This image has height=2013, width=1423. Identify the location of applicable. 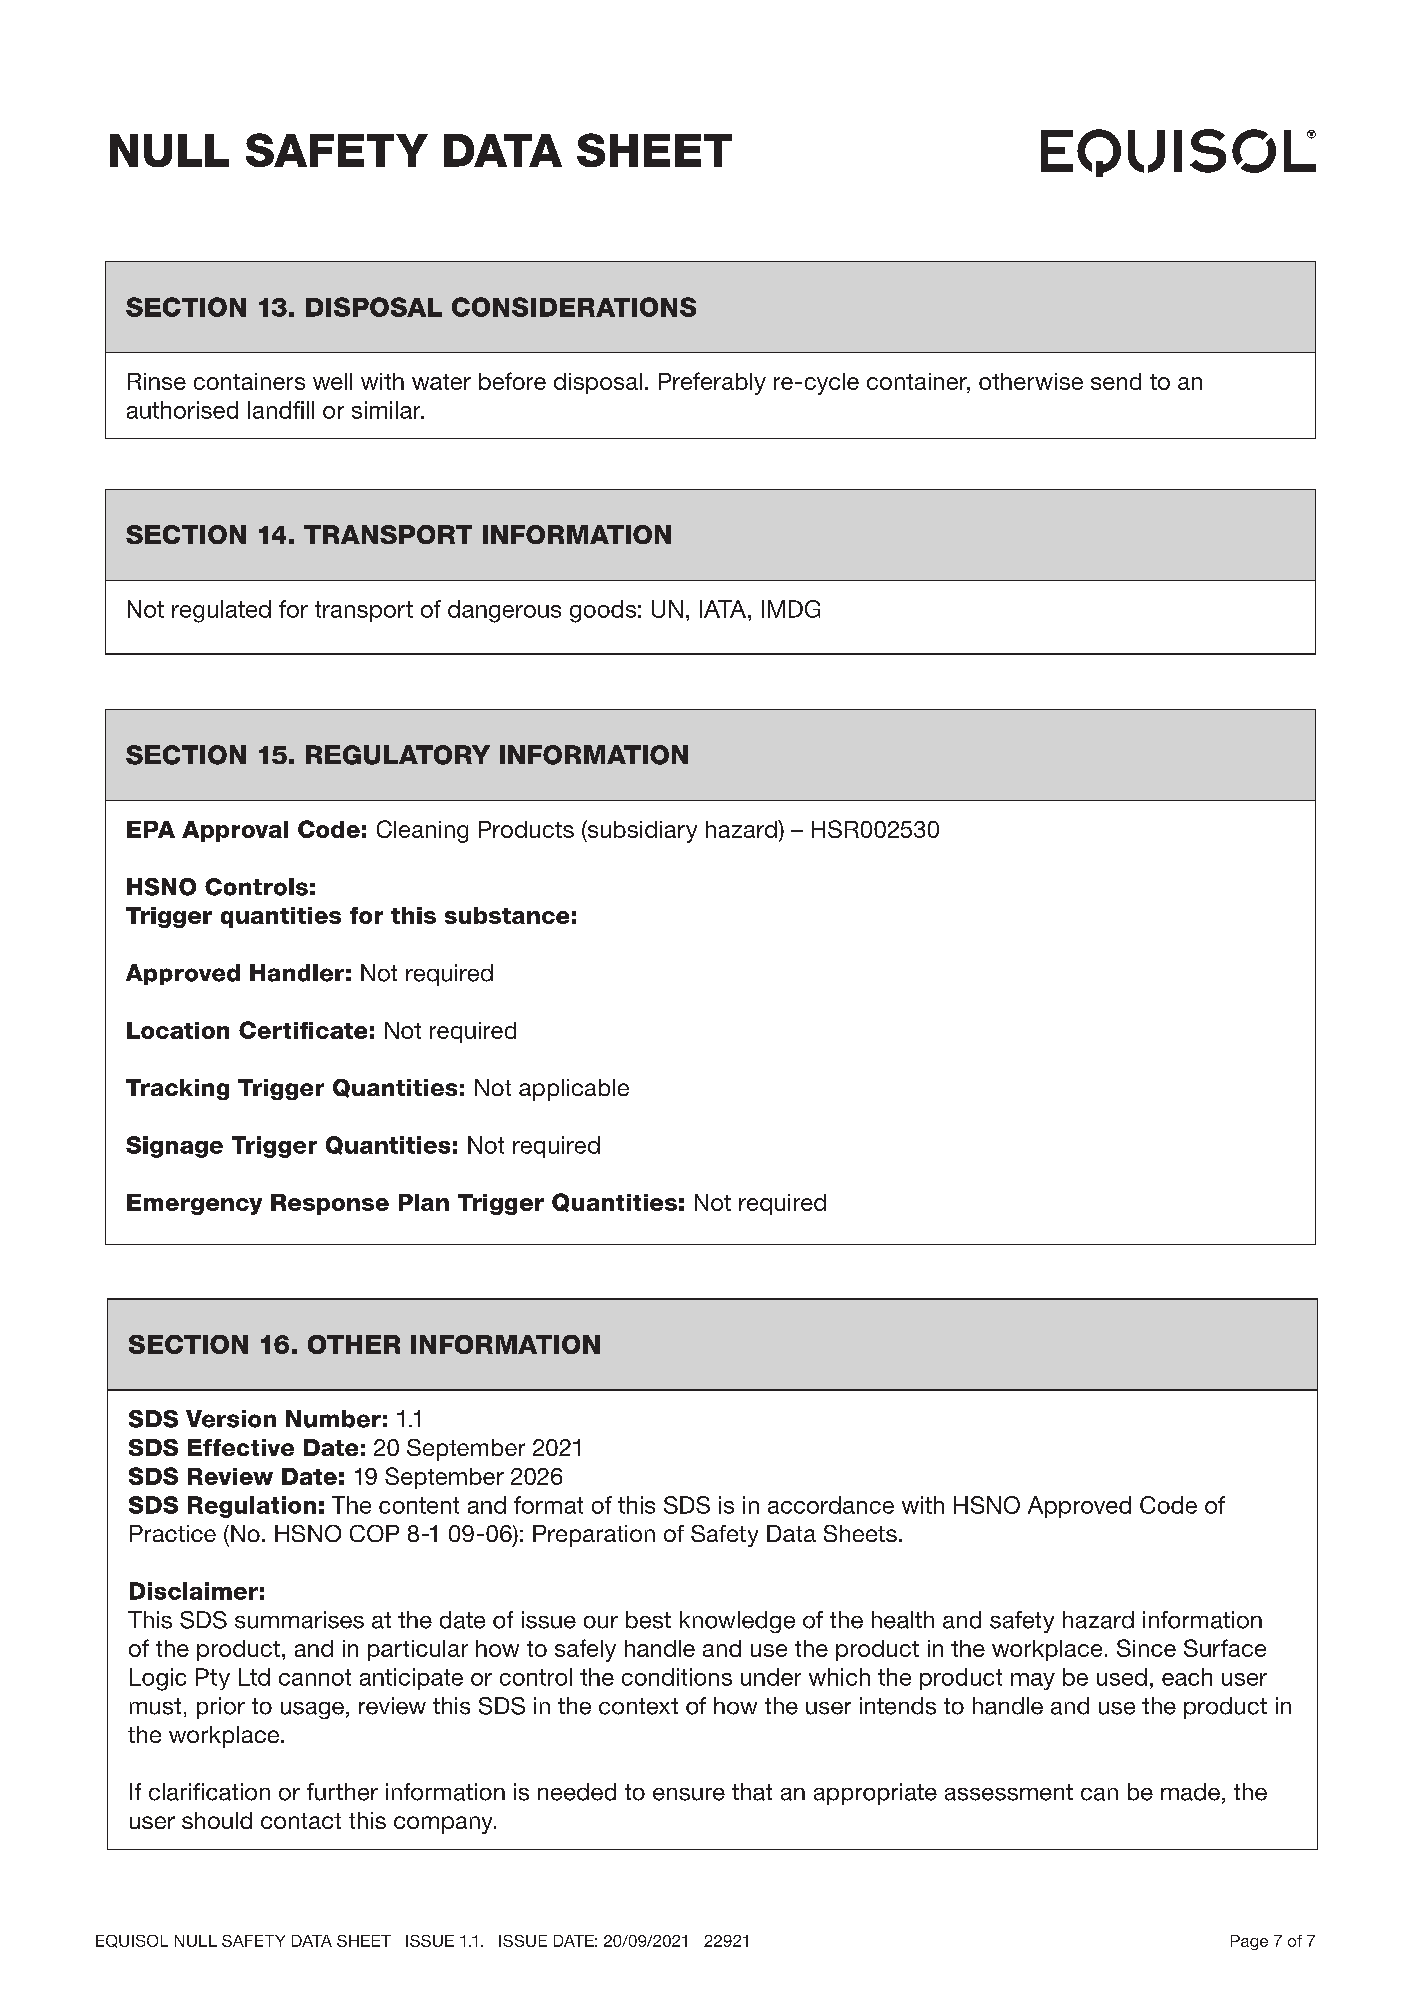
(574, 1090).
